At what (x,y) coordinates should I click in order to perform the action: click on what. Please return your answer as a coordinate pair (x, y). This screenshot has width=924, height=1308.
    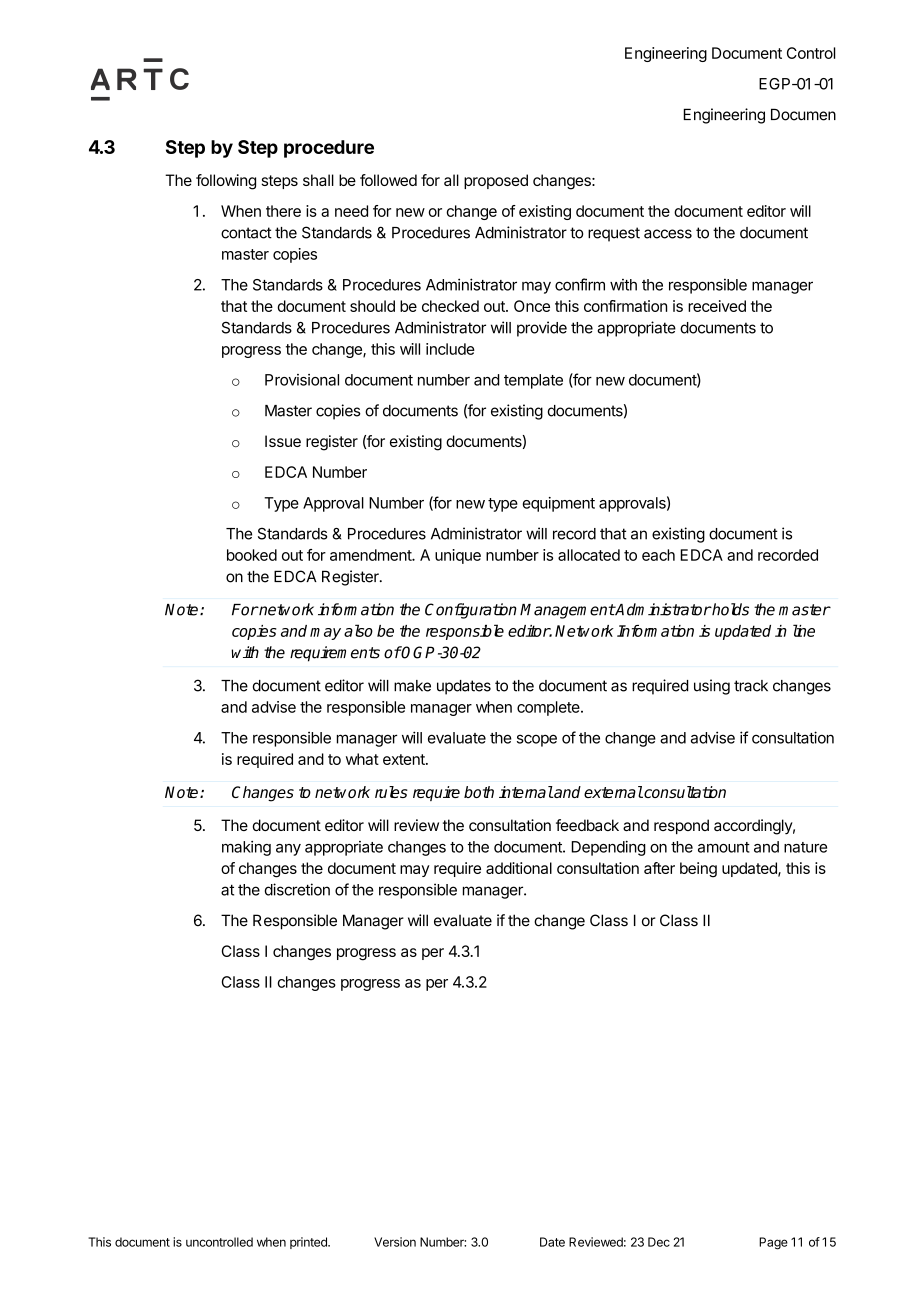
    Looking at the image, I should click on (362, 759).
